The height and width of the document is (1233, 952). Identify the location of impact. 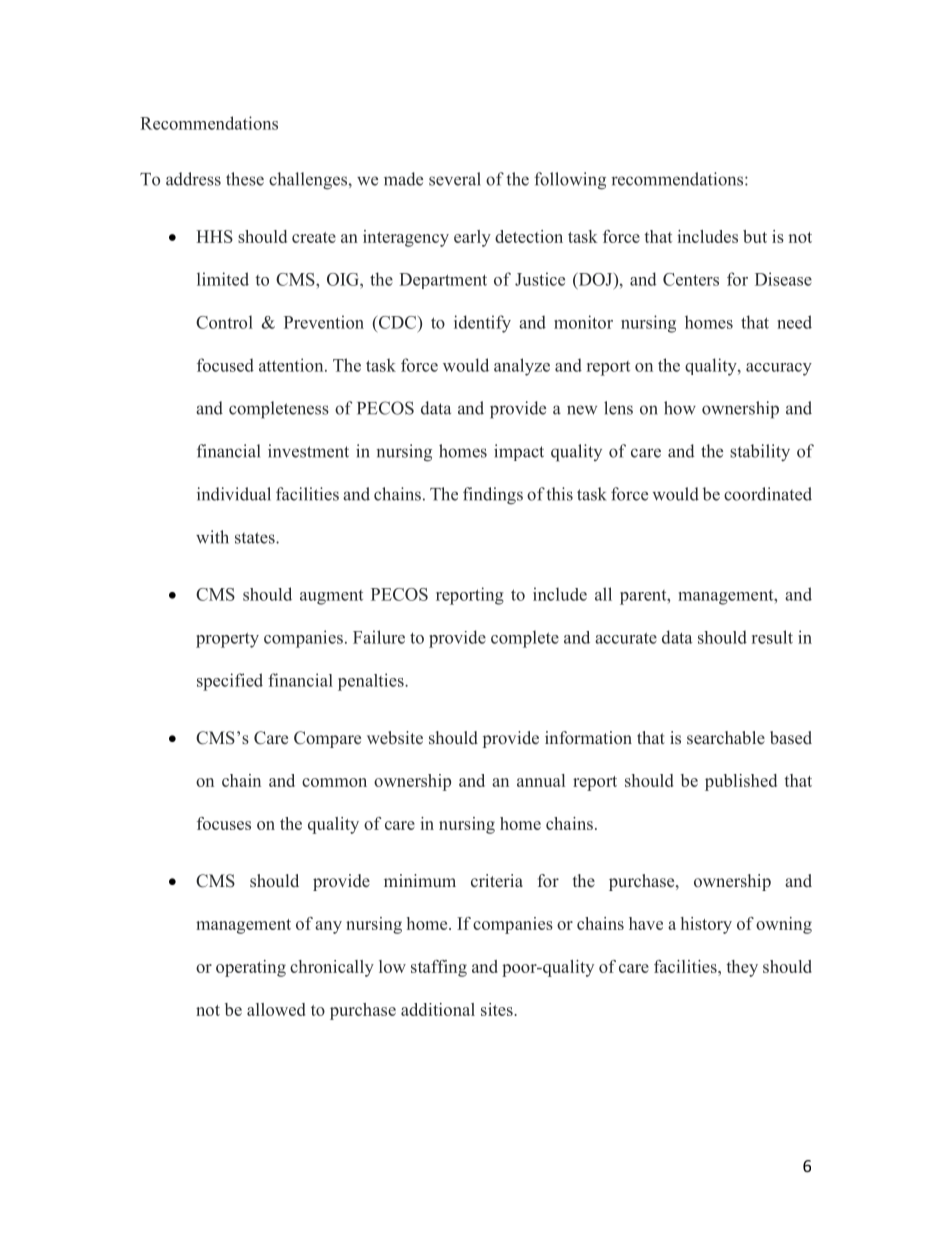
(519, 452).
